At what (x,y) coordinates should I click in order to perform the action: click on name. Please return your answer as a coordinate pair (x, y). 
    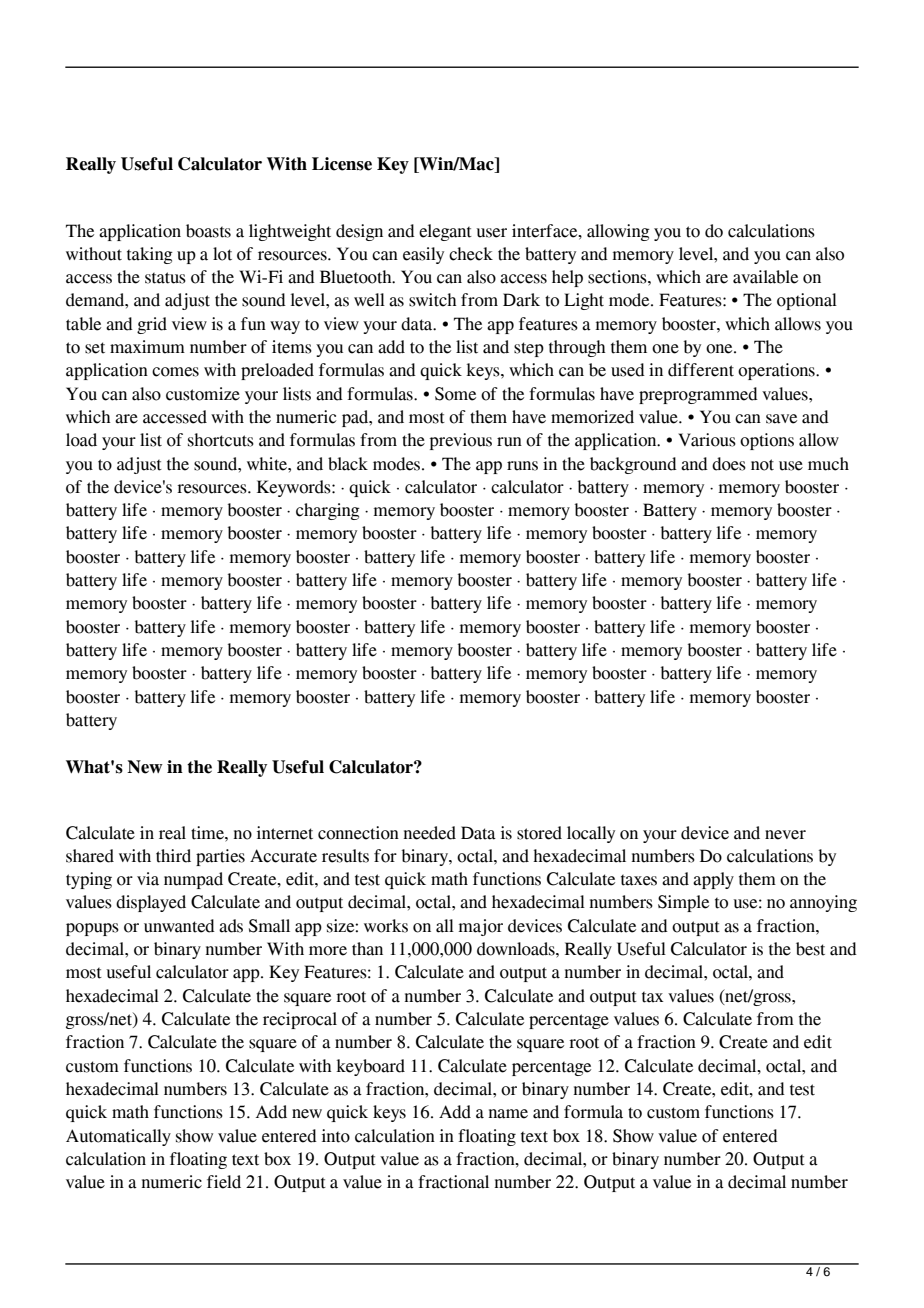
    Looking at the image, I should click on (508, 1114).
